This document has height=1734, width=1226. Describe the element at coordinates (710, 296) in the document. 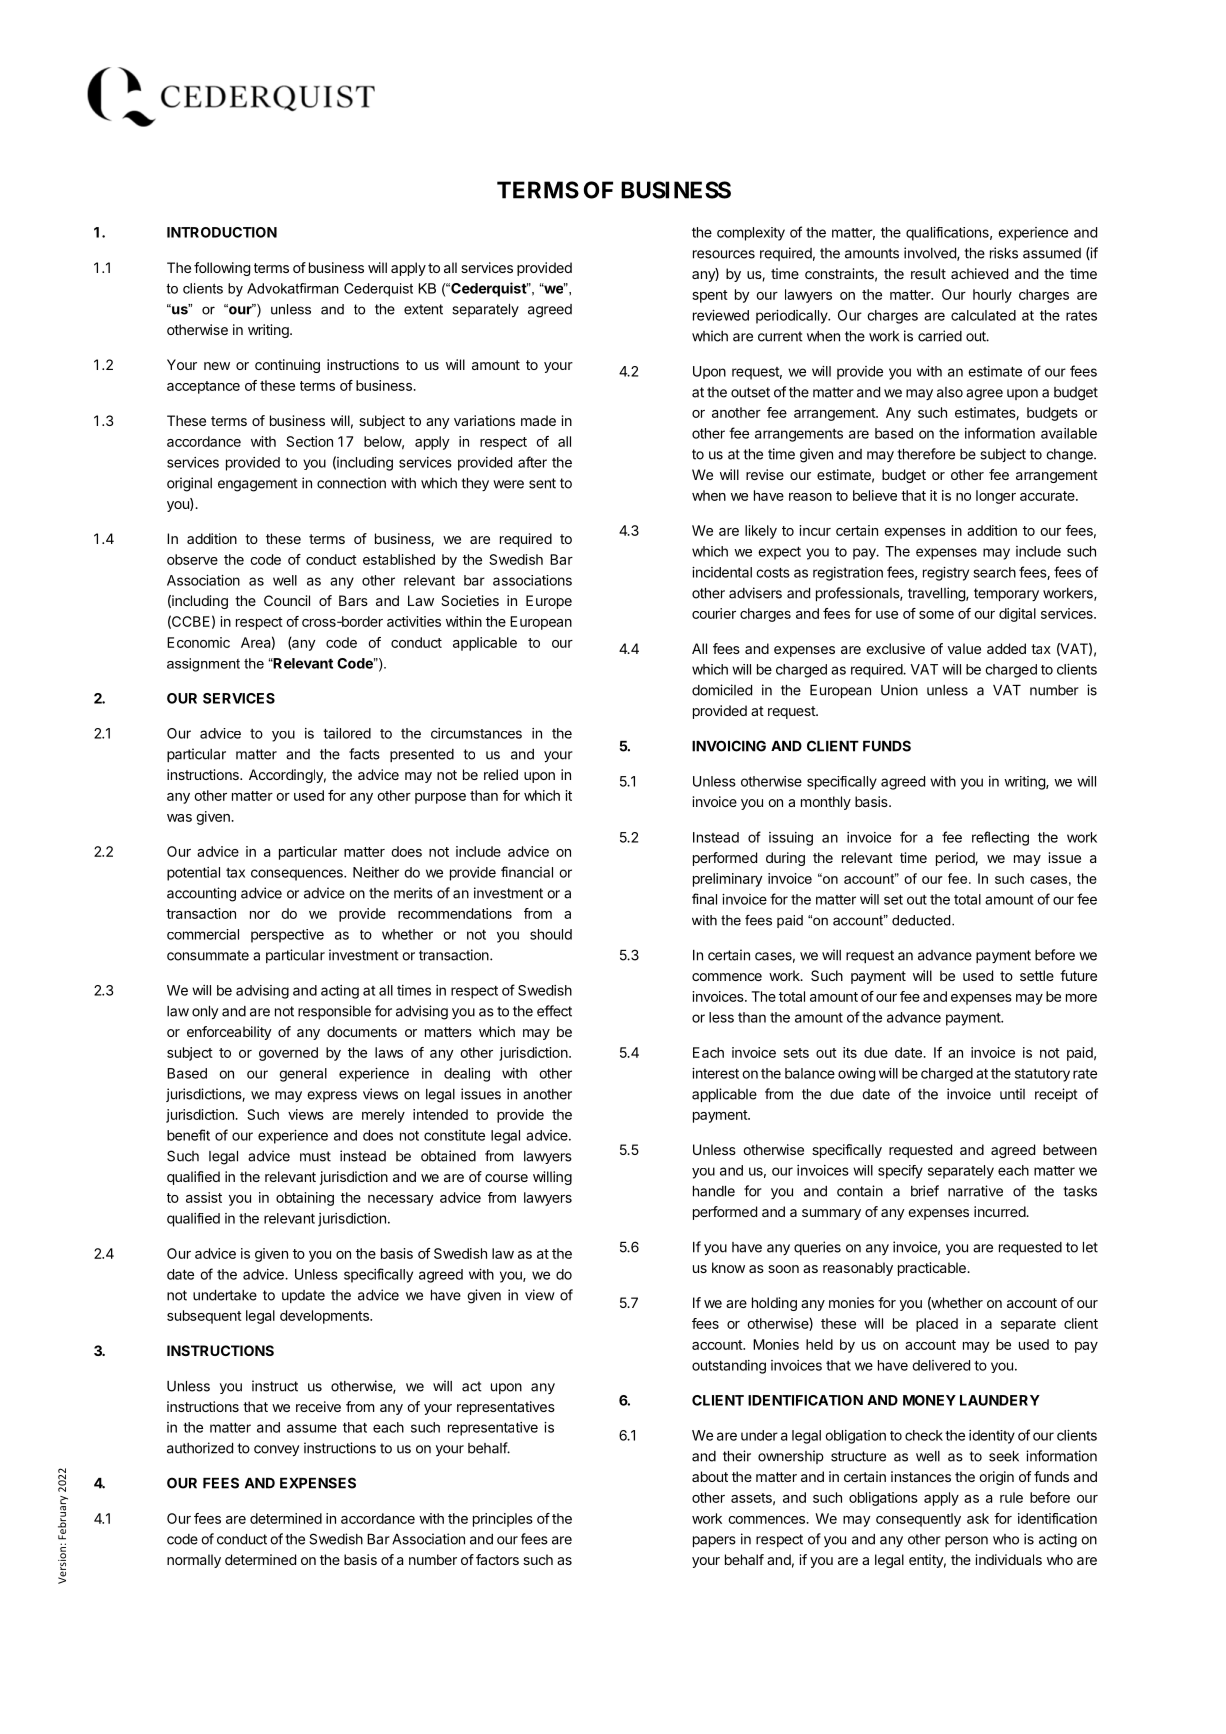

I see `spent` at that location.
